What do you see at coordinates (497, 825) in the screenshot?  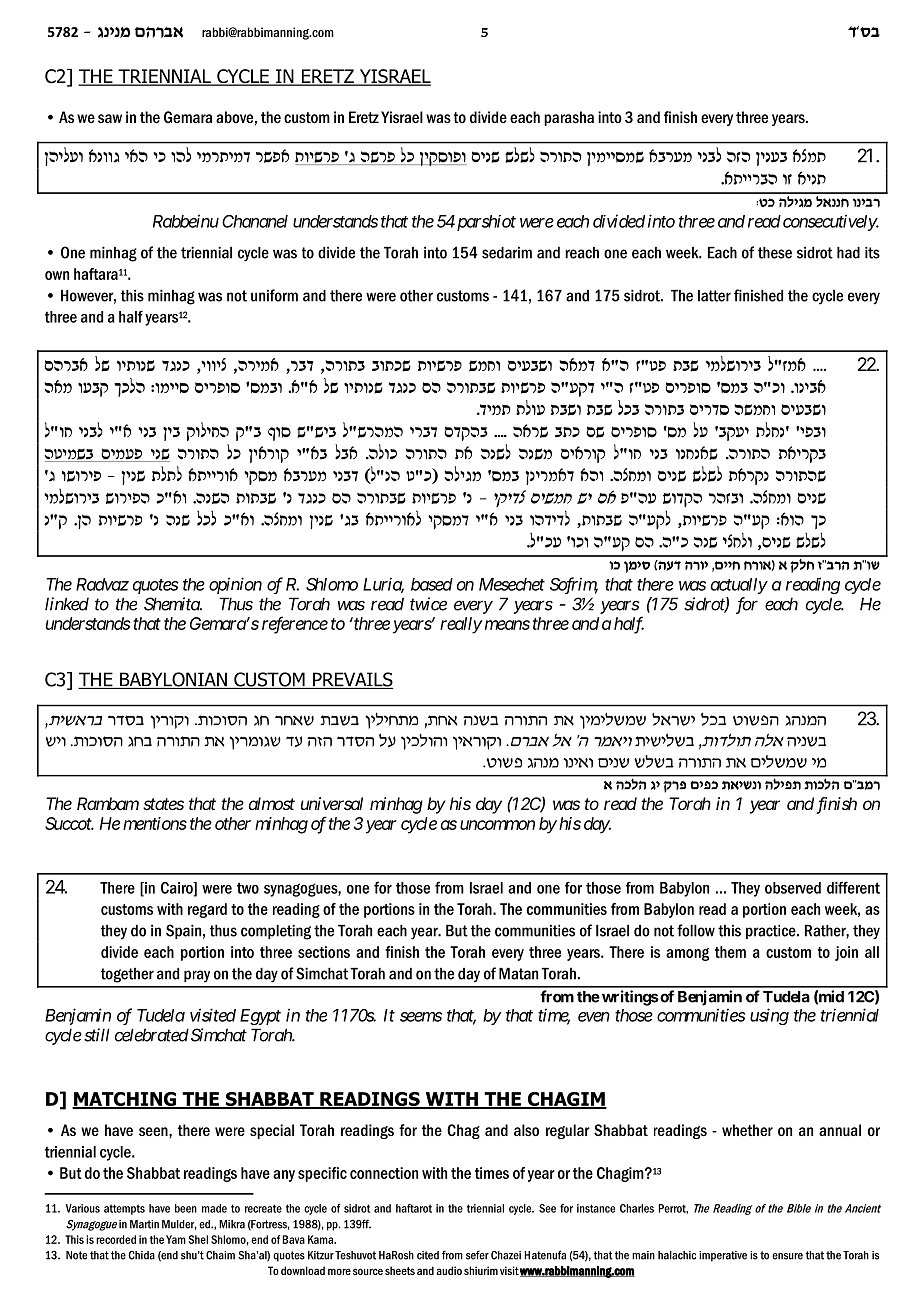 I see `uncommon` at bounding box center [497, 825].
